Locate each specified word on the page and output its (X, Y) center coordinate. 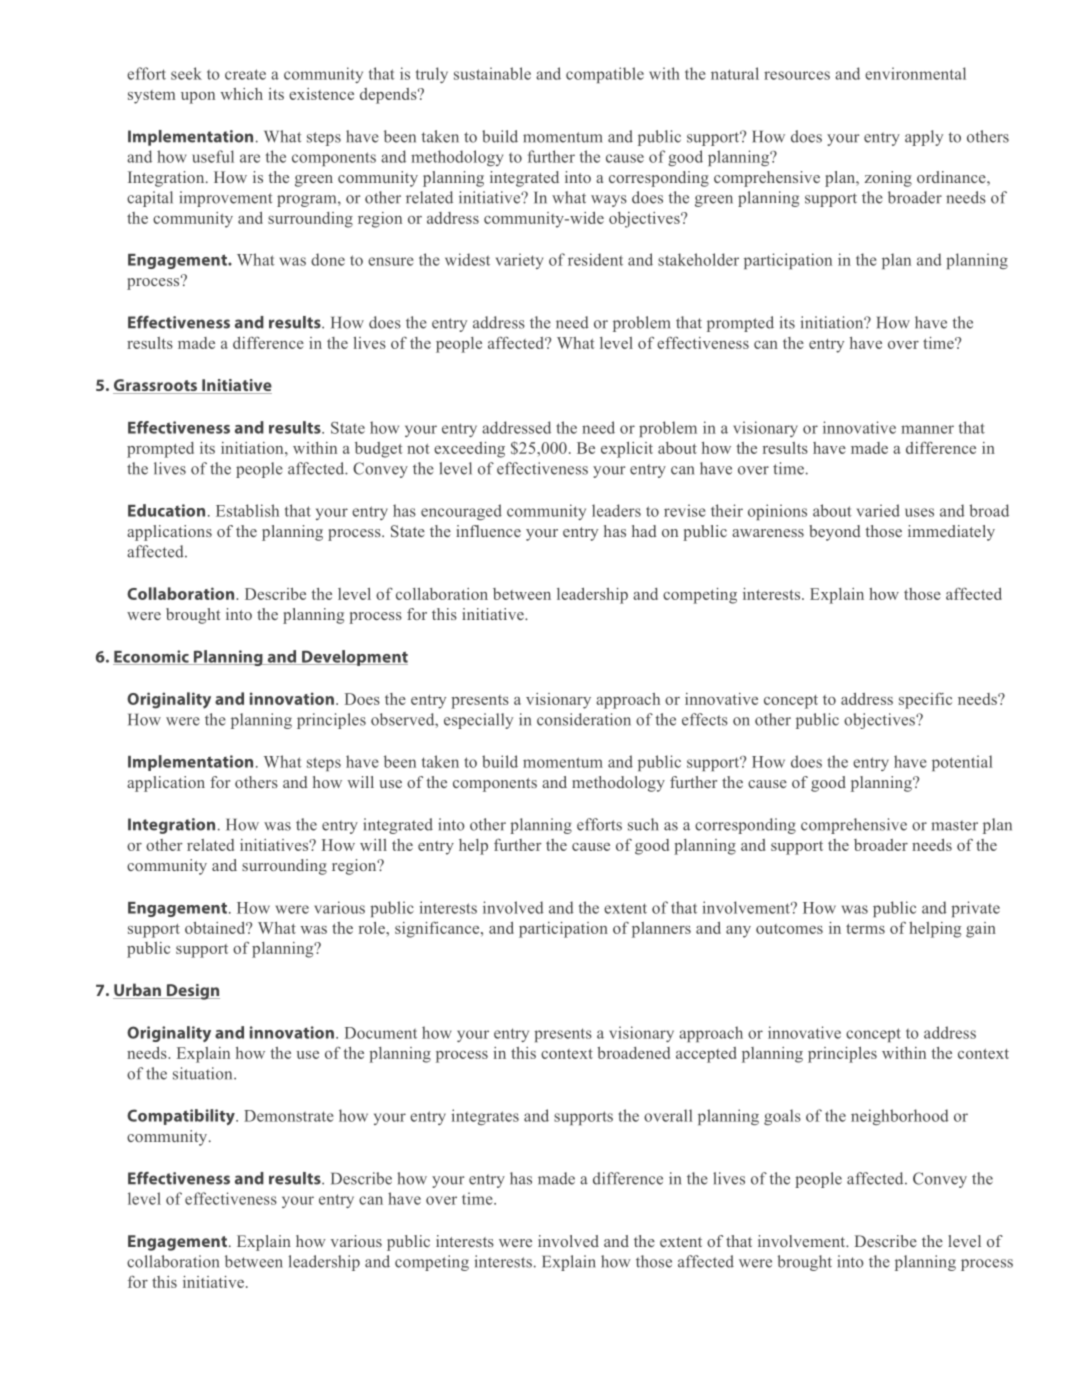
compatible (605, 75)
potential (962, 763)
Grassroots (156, 386)
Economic (152, 657)
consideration (584, 719)
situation (204, 1073)
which (241, 94)
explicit (627, 450)
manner (927, 429)
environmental (915, 73)
